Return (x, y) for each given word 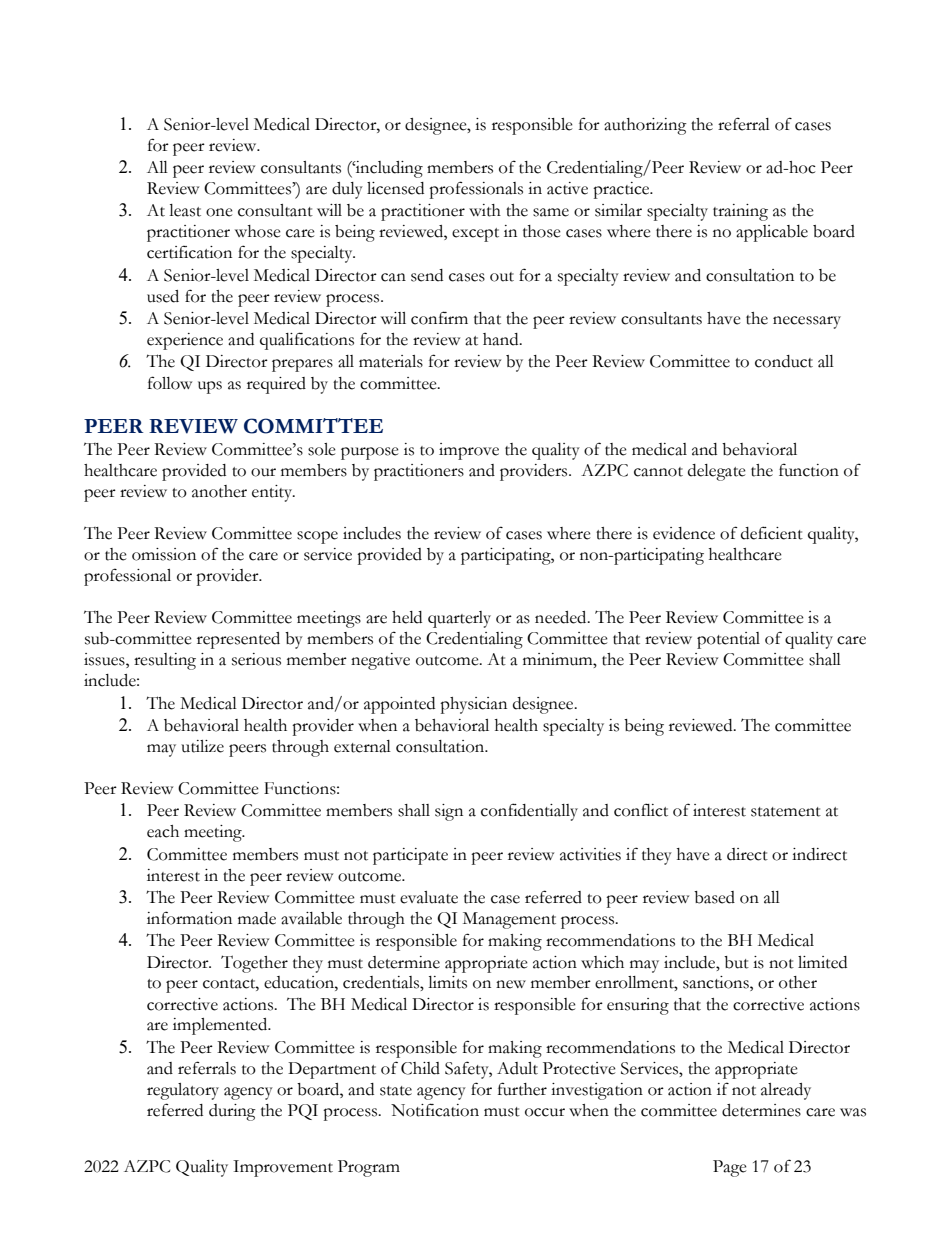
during (232, 1112)
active (567, 188)
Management (509, 920)
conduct (784, 361)
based (714, 897)
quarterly (459, 619)
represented (238, 640)
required (276, 385)
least (185, 210)
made (257, 918)
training (740, 212)
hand (502, 339)
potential (728, 640)
